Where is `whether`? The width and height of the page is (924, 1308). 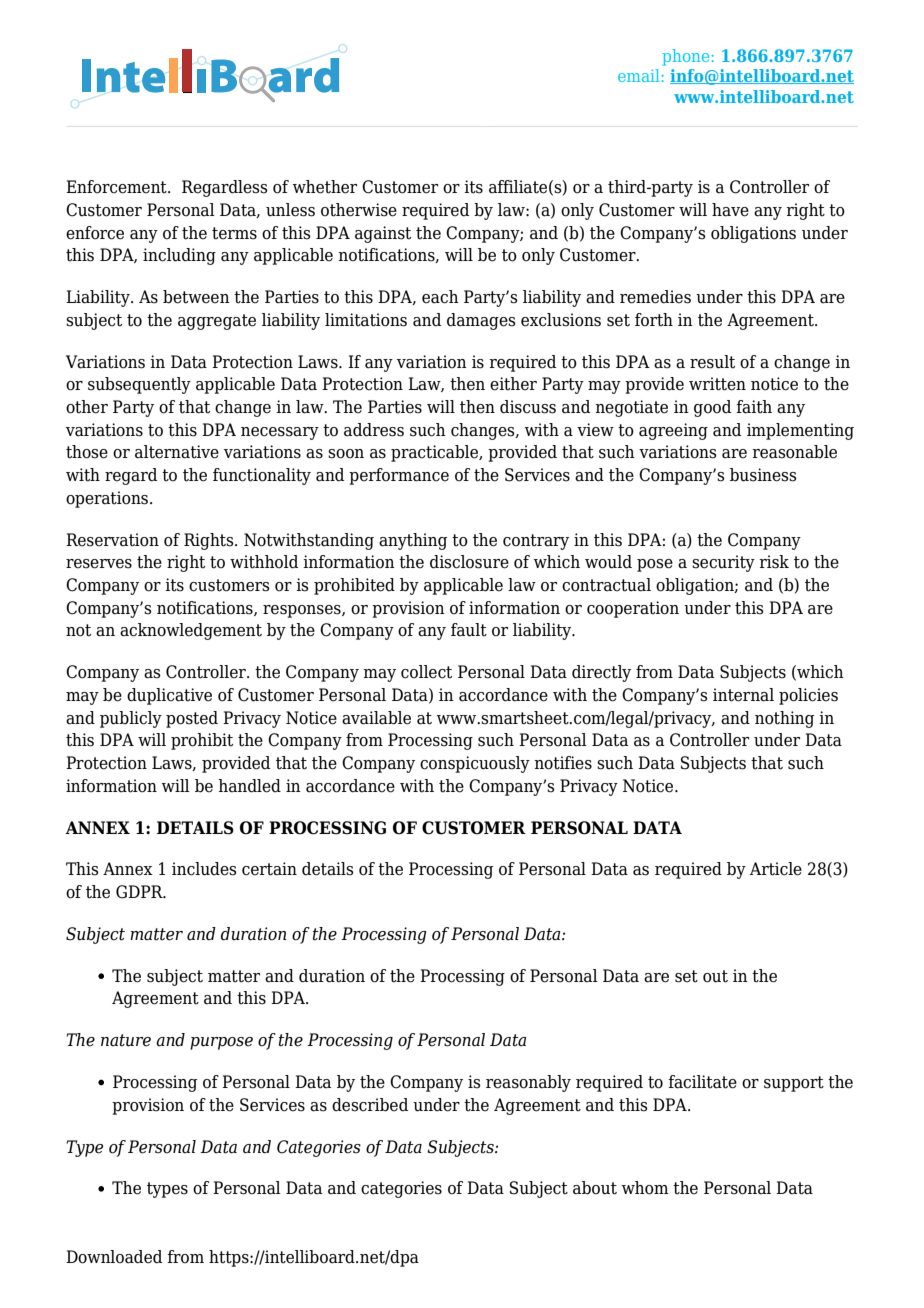
whether is located at coordinates (325, 187).
